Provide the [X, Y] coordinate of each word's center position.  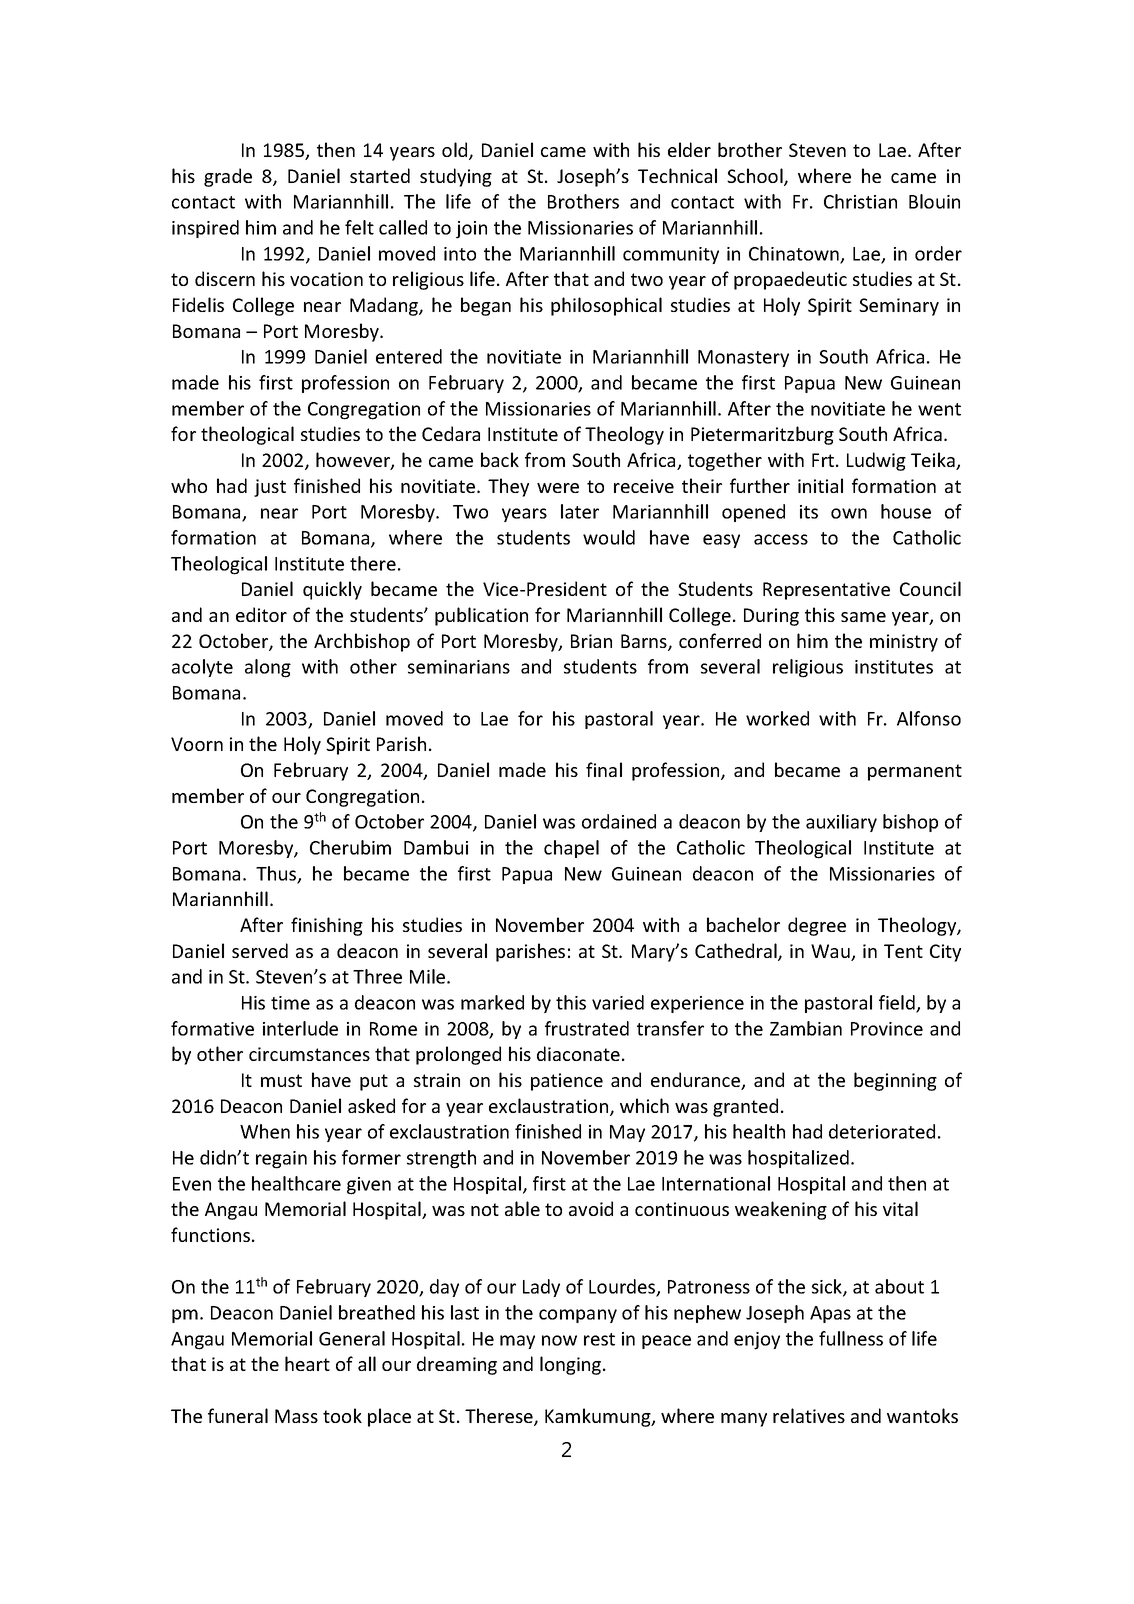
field [898, 1003]
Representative [826, 591]
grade [228, 177]
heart [307, 1363]
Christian [860, 201]
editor [261, 614]
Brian [591, 641]
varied [618, 1002]
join [471, 230]
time [290, 1003]
